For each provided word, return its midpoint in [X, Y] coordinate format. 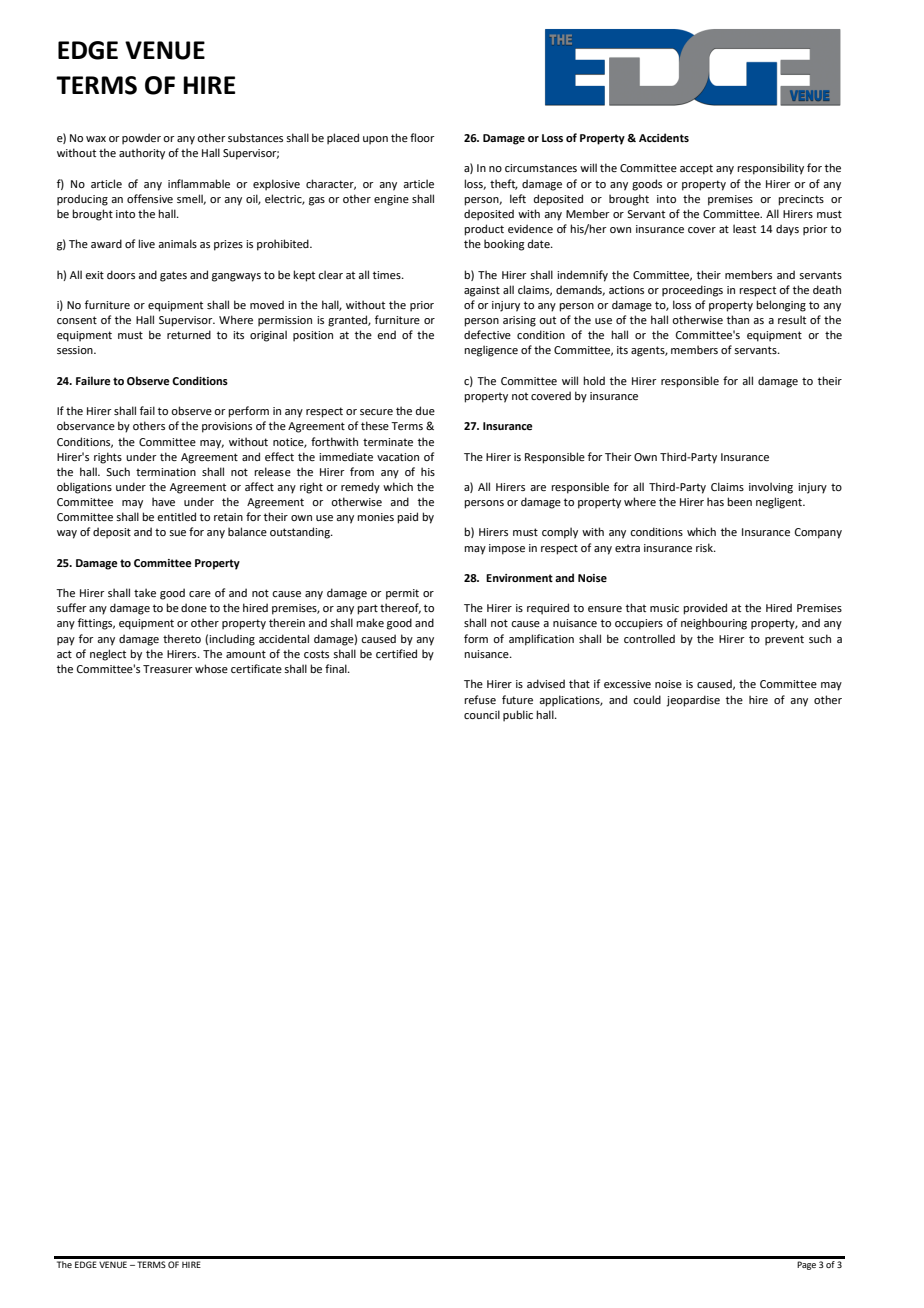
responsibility [770, 169]
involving [771, 488]
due [425, 410]
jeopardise [693, 701]
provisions [227, 427]
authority [142, 154]
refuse [480, 699]
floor [422, 137]
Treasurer [168, 669]
